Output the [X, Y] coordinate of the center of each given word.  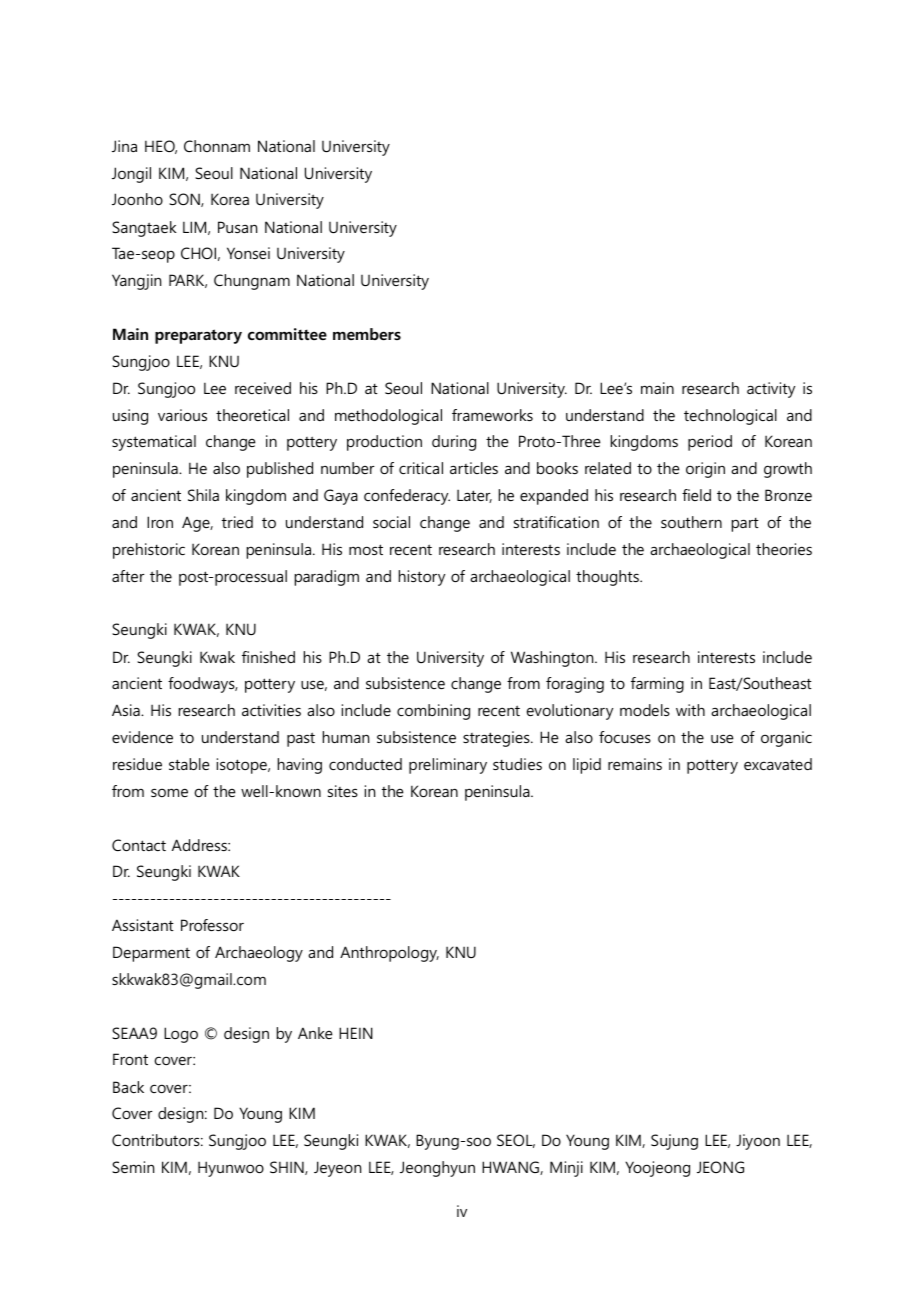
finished [268, 657]
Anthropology [389, 954]
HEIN [356, 1033]
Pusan [237, 227]
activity [771, 390]
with [690, 710]
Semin [133, 1167]
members [367, 334]
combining [433, 712]
